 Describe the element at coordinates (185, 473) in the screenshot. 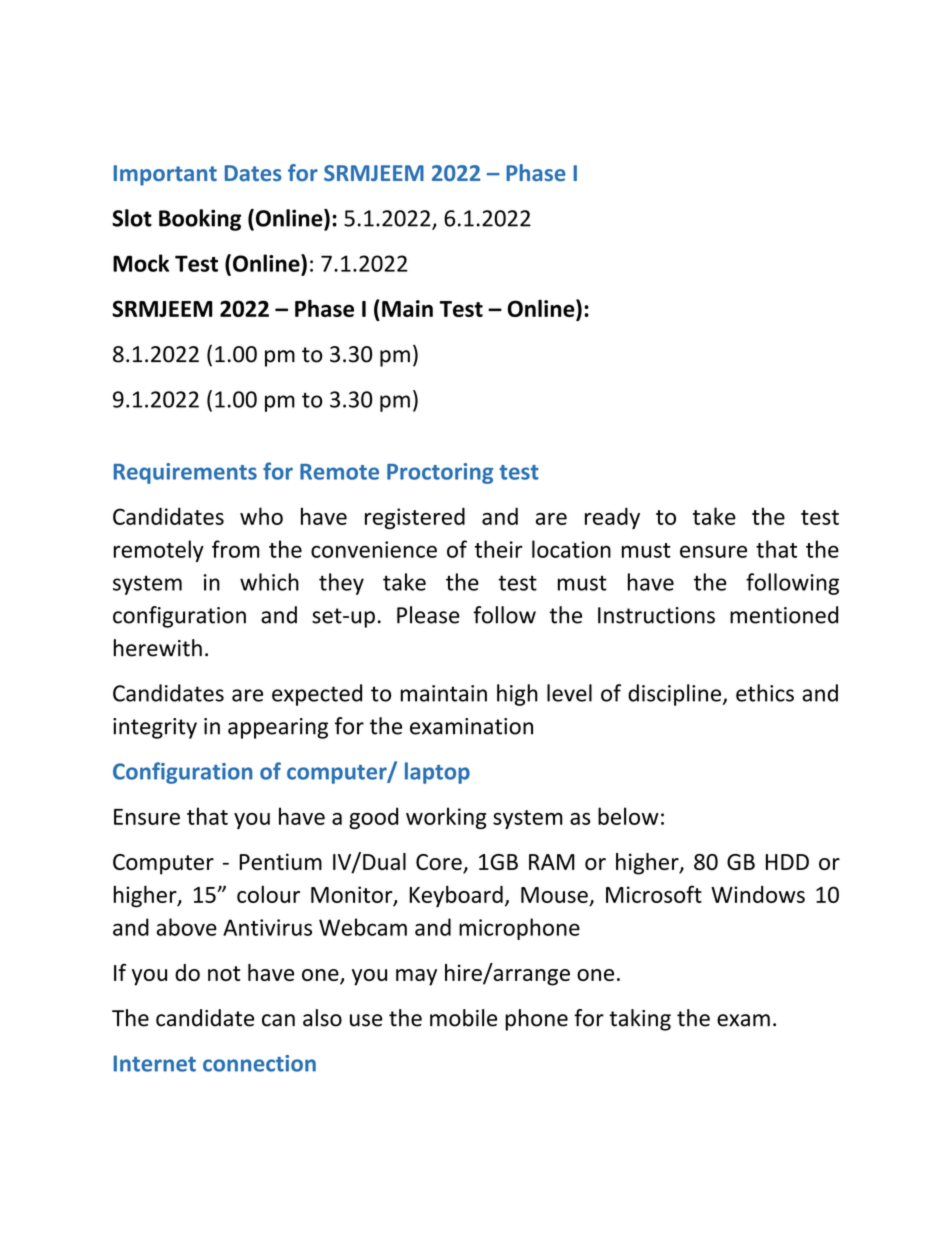

I see `Requirements` at that location.
